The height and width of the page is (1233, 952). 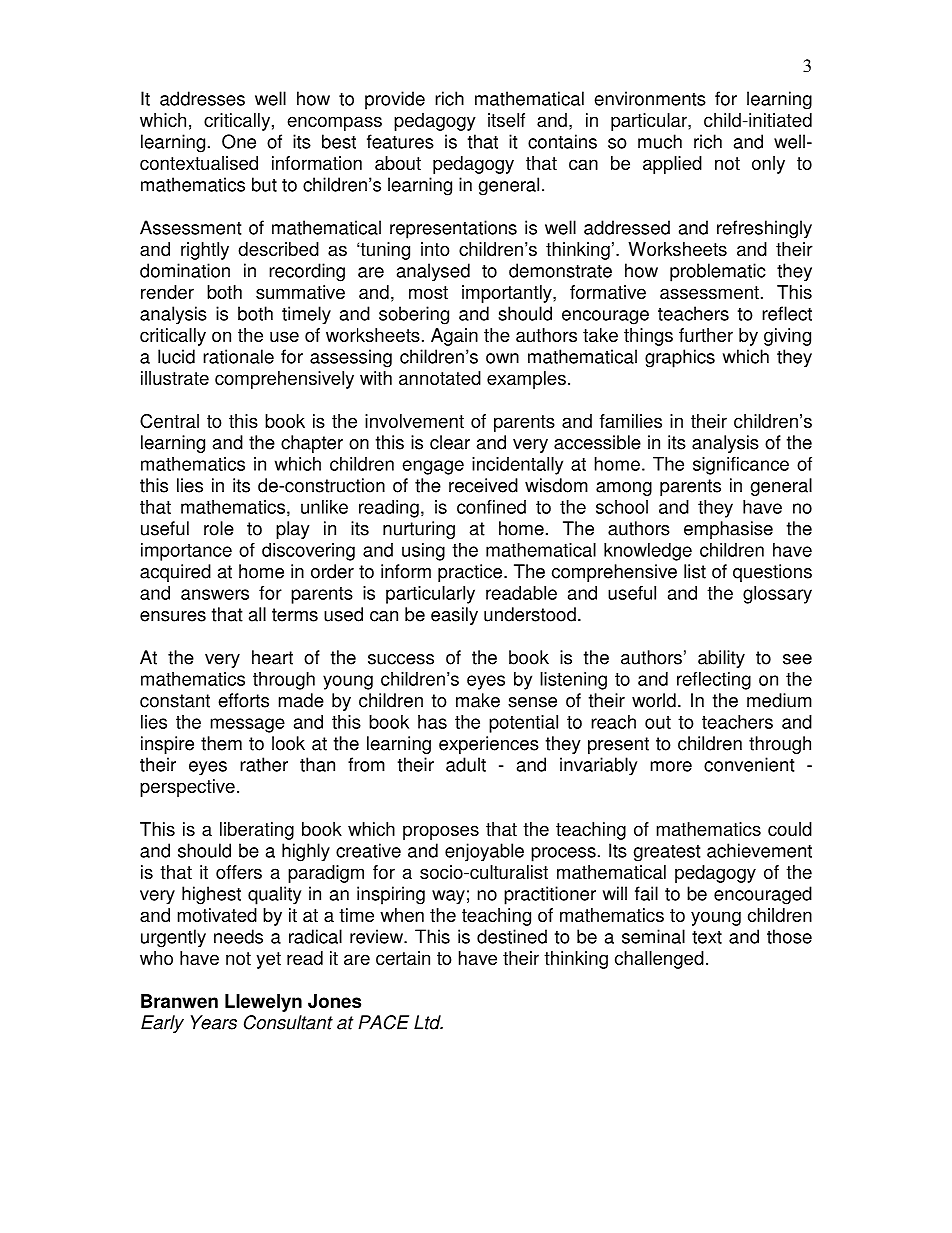 What do you see at coordinates (779, 700) in the page?
I see `medium` at bounding box center [779, 700].
